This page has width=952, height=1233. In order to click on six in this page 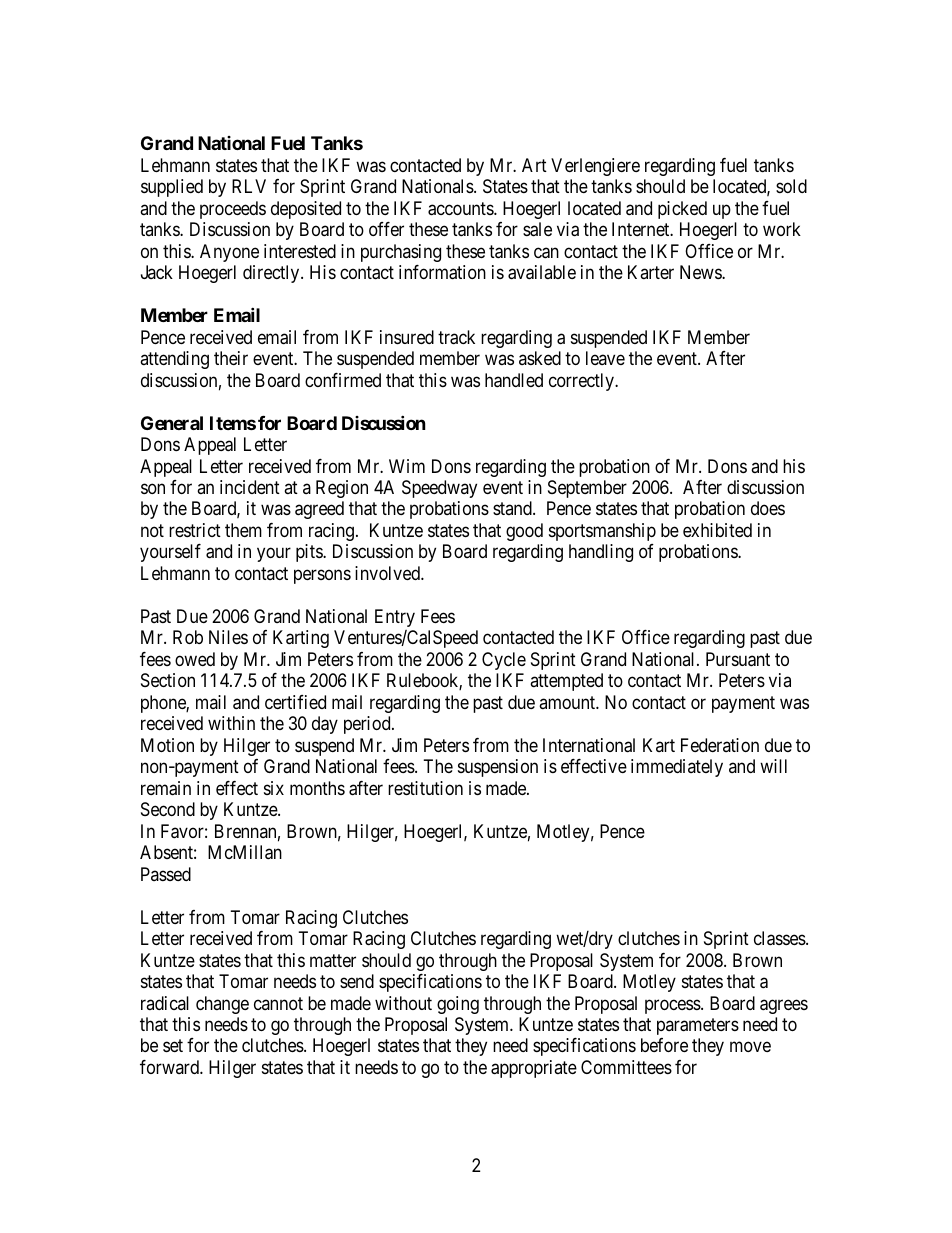, I will do `click(274, 788)`.
